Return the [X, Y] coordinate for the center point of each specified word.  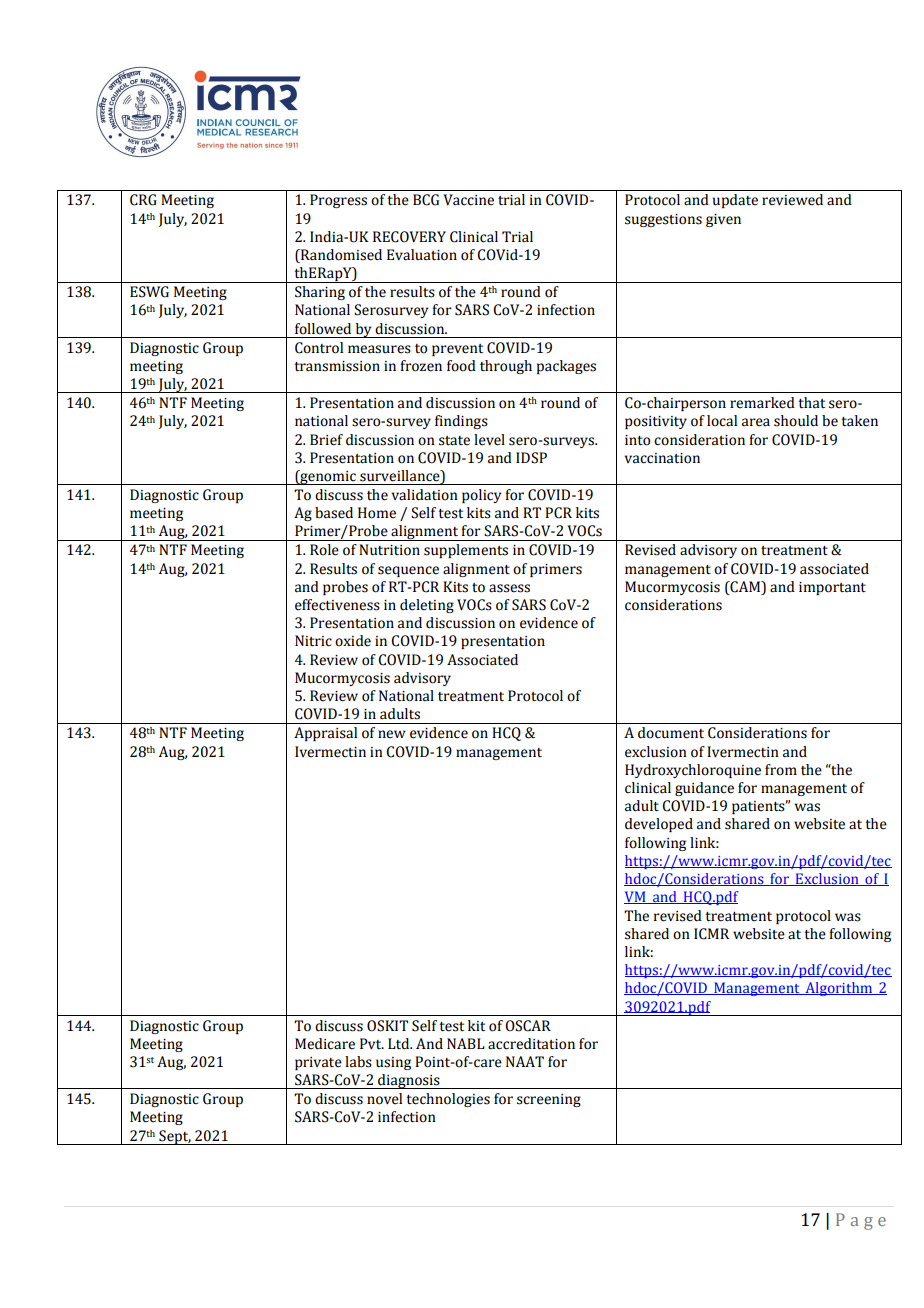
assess [509, 588]
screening [549, 1100]
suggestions [663, 220]
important [832, 588]
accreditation [531, 1044]
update [735, 201]
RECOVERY [409, 237]
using [393, 1063]
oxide [353, 641]
